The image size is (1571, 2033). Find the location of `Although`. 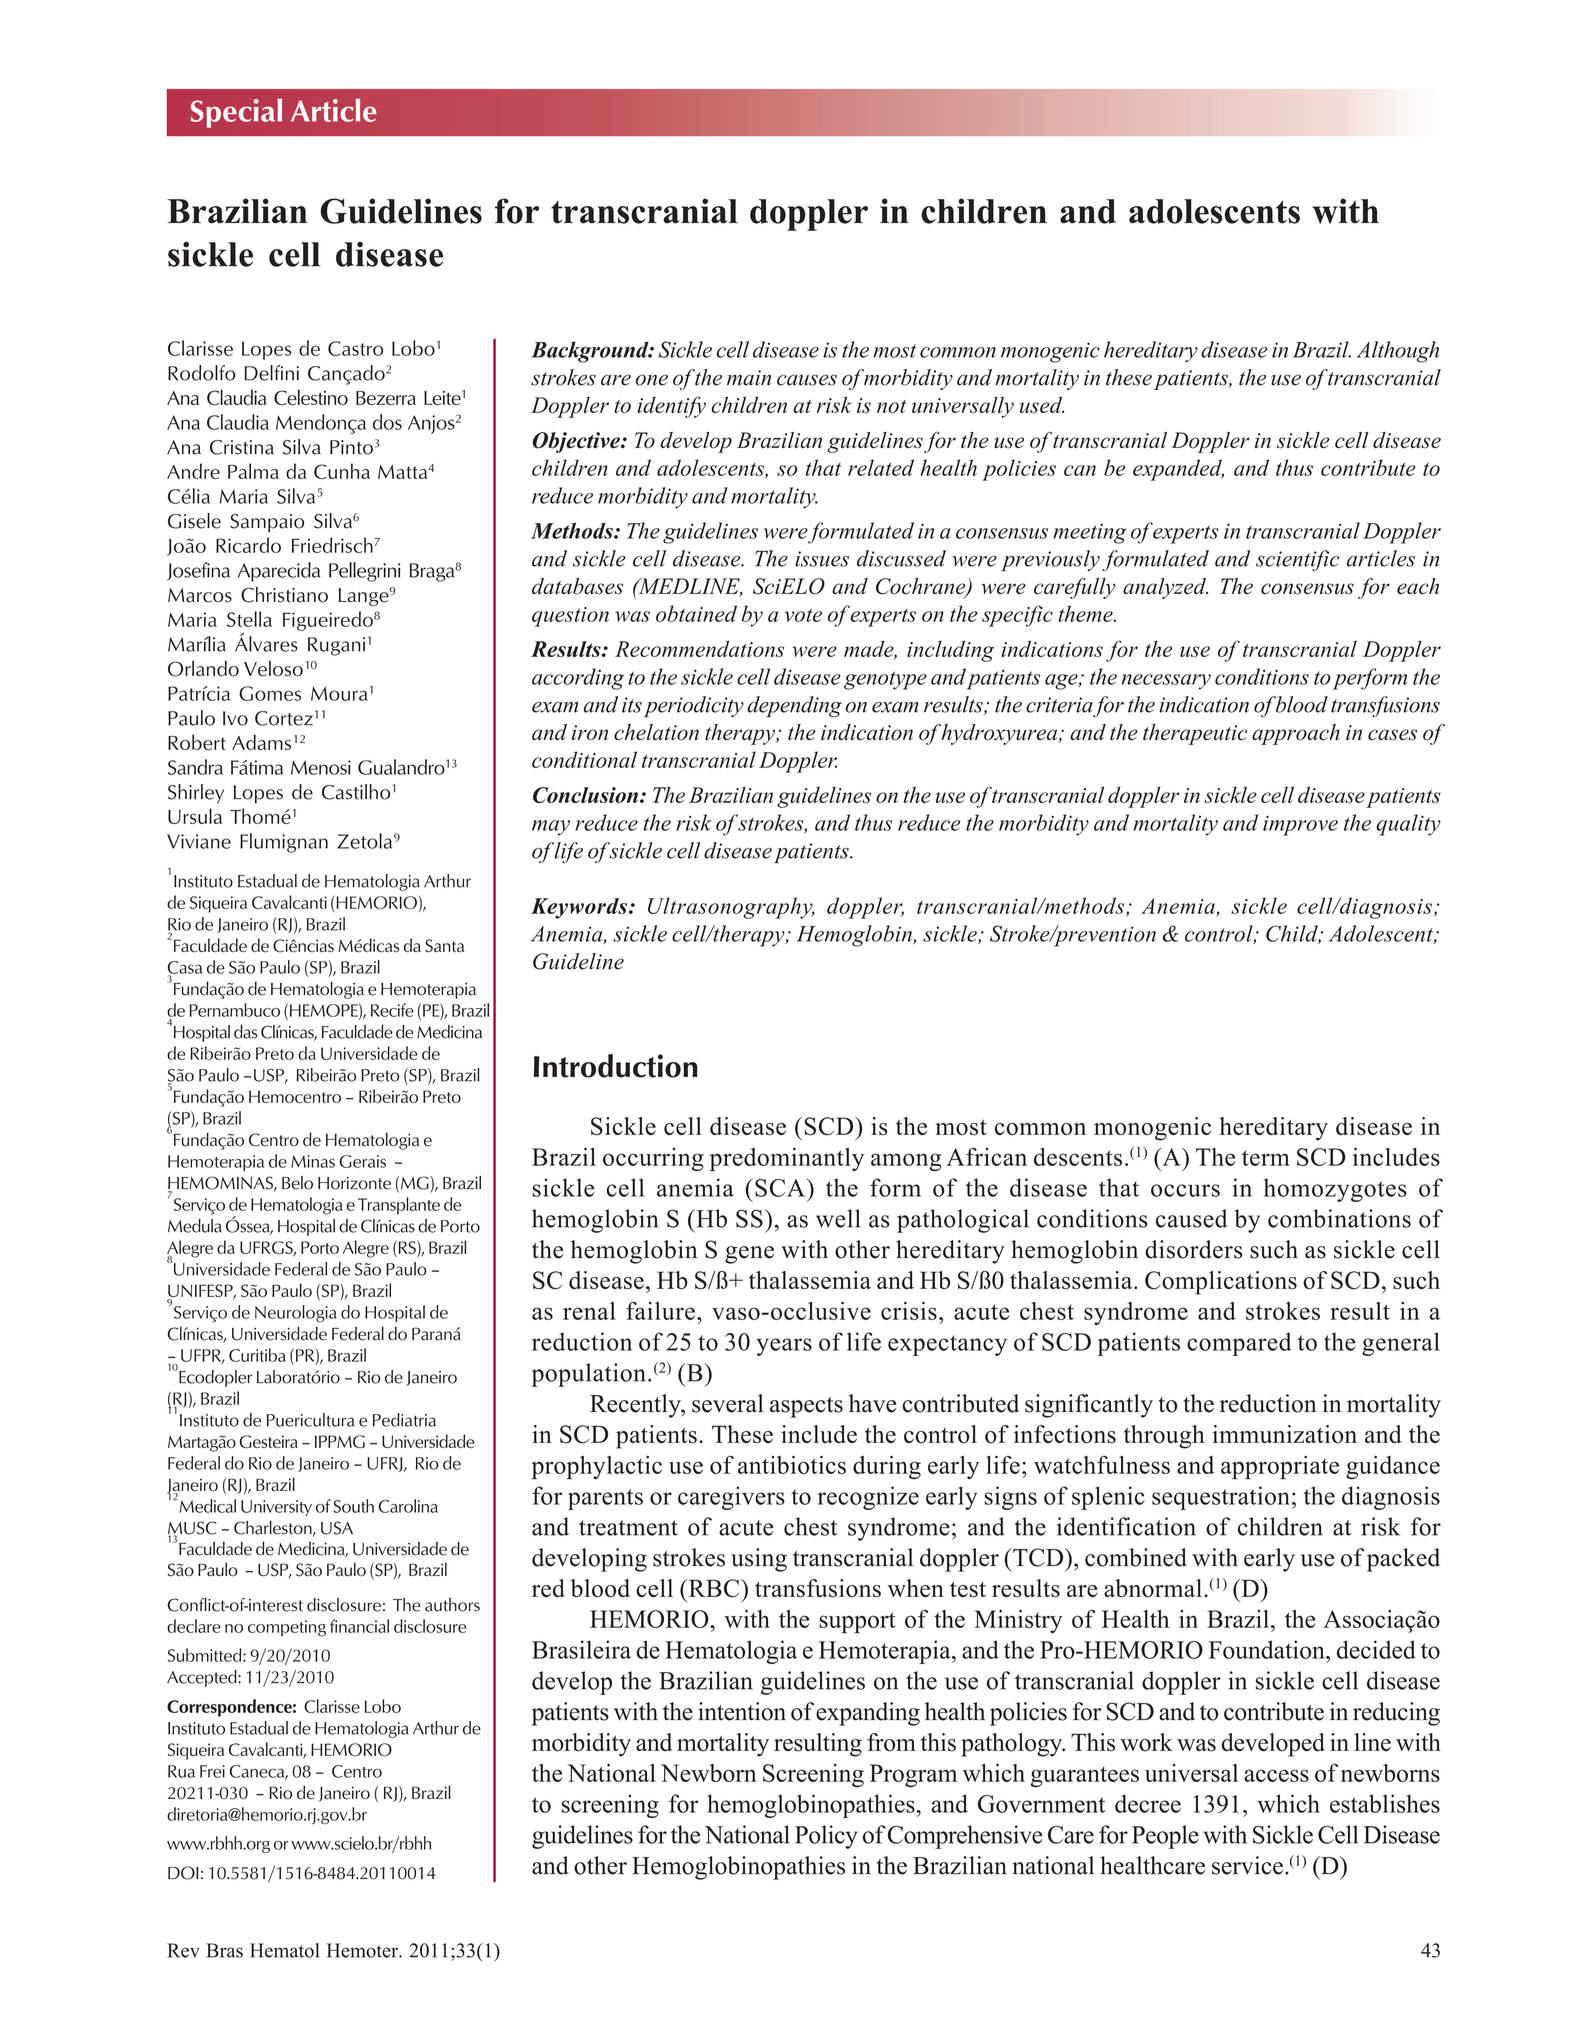

Although is located at coordinates (1398, 352).
